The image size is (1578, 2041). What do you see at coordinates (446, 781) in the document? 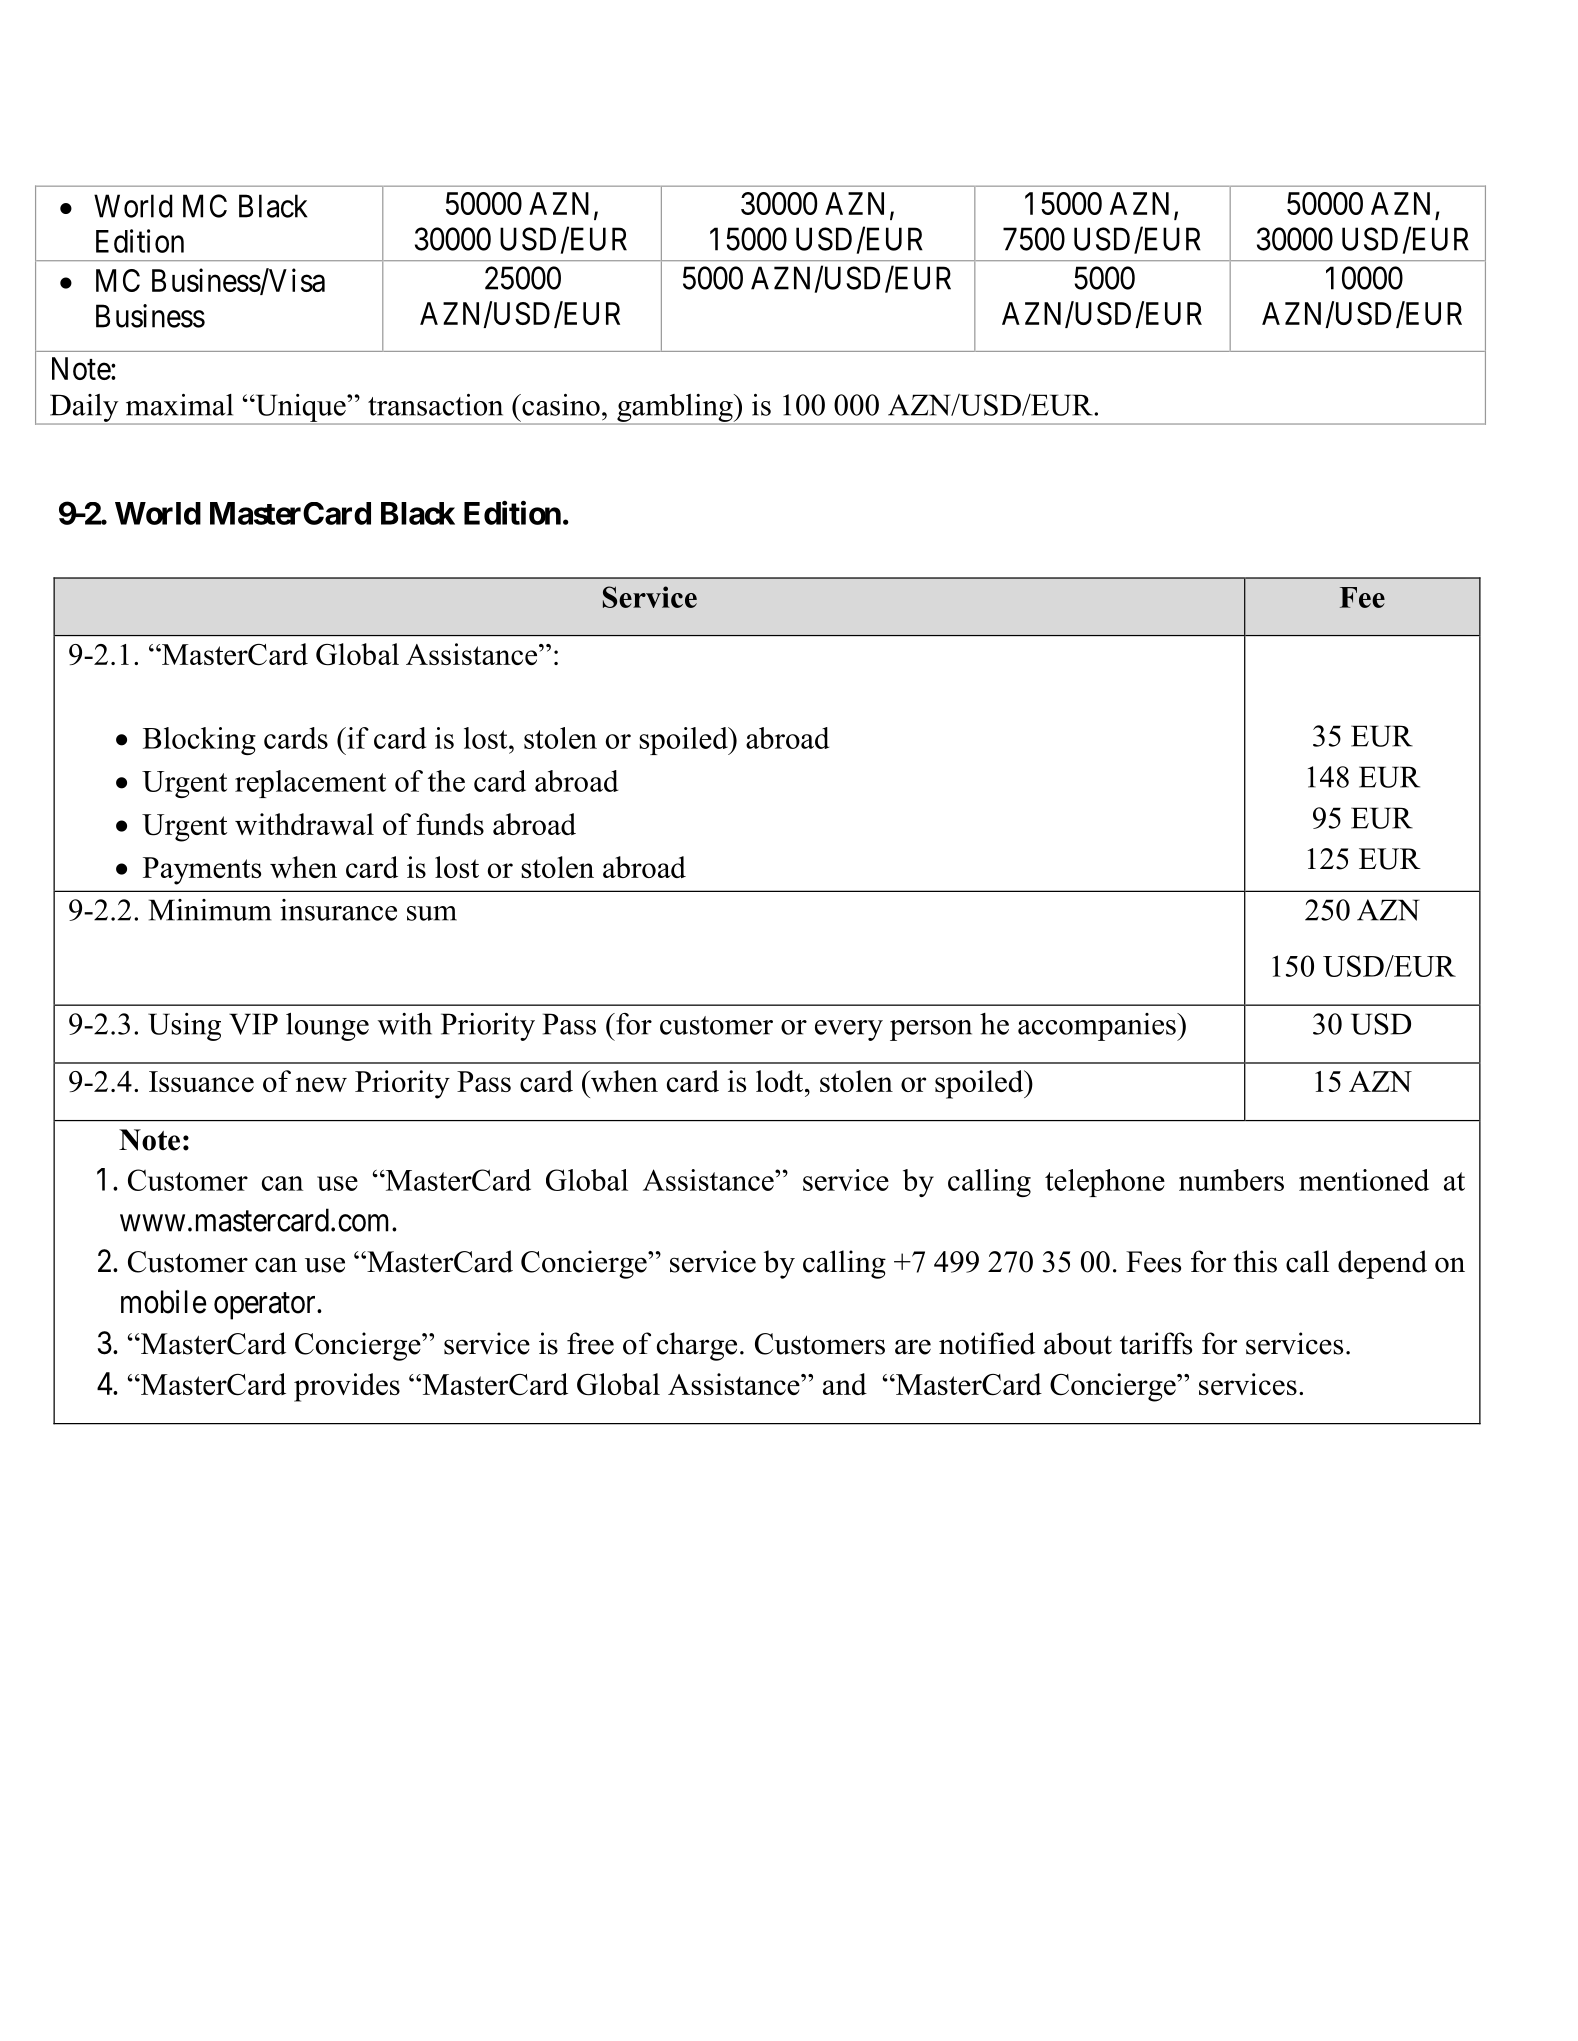
I see `the` at bounding box center [446, 781].
